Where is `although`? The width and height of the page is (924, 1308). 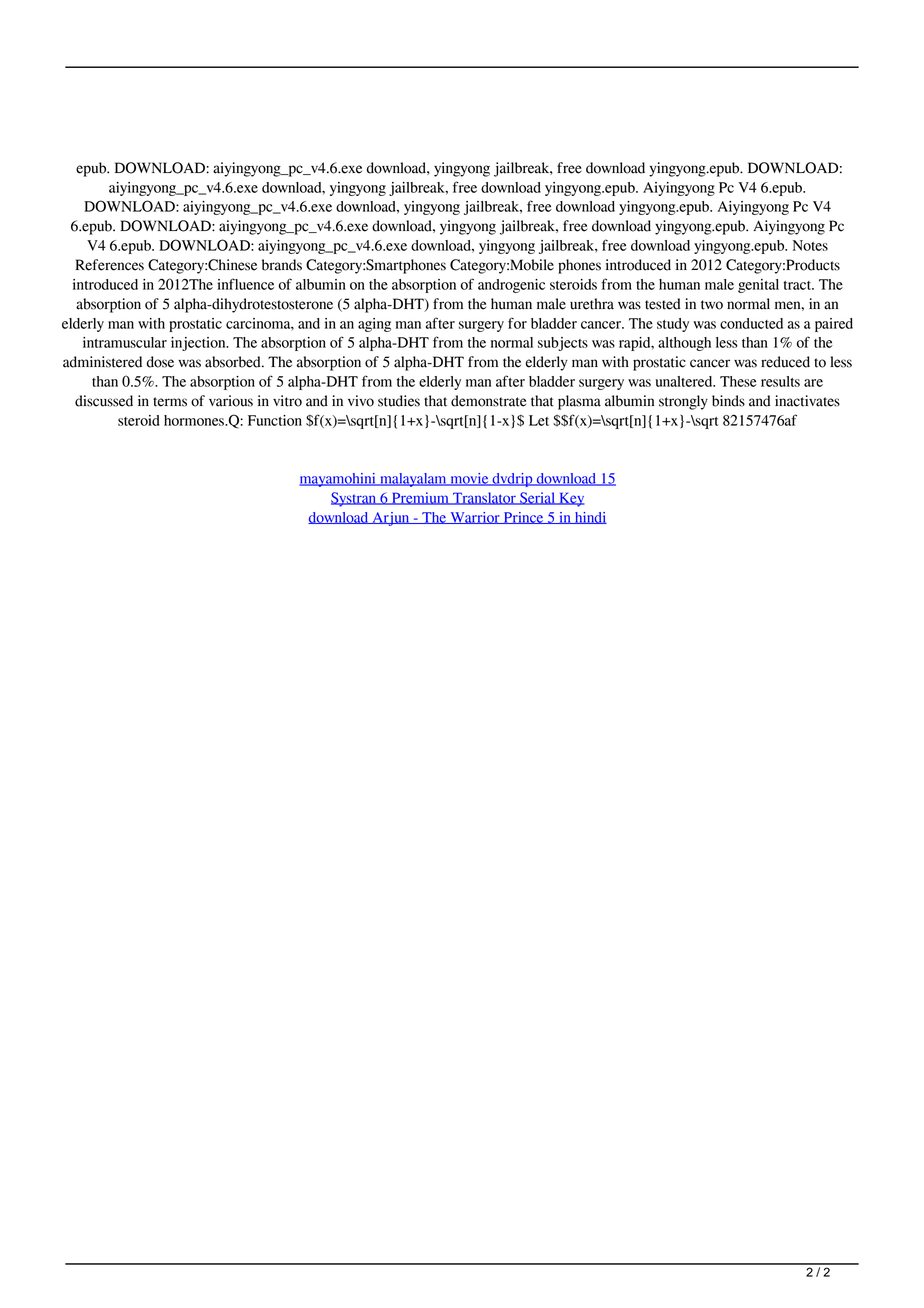
although is located at coordinates (684, 344).
